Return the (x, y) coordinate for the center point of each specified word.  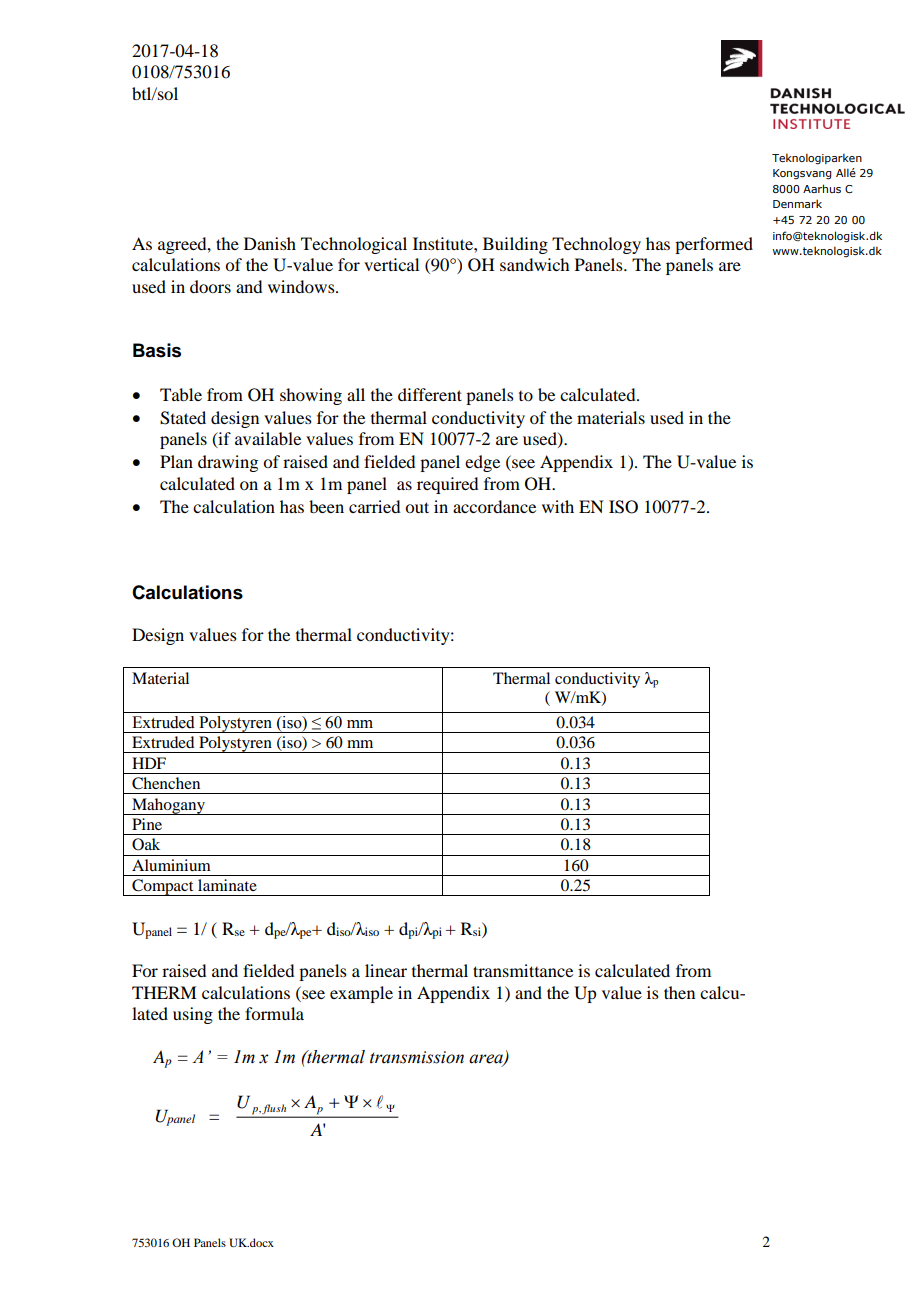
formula (274, 1013)
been (326, 506)
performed (714, 245)
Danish (270, 243)
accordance (494, 506)
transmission (417, 1057)
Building (515, 245)
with (558, 506)
